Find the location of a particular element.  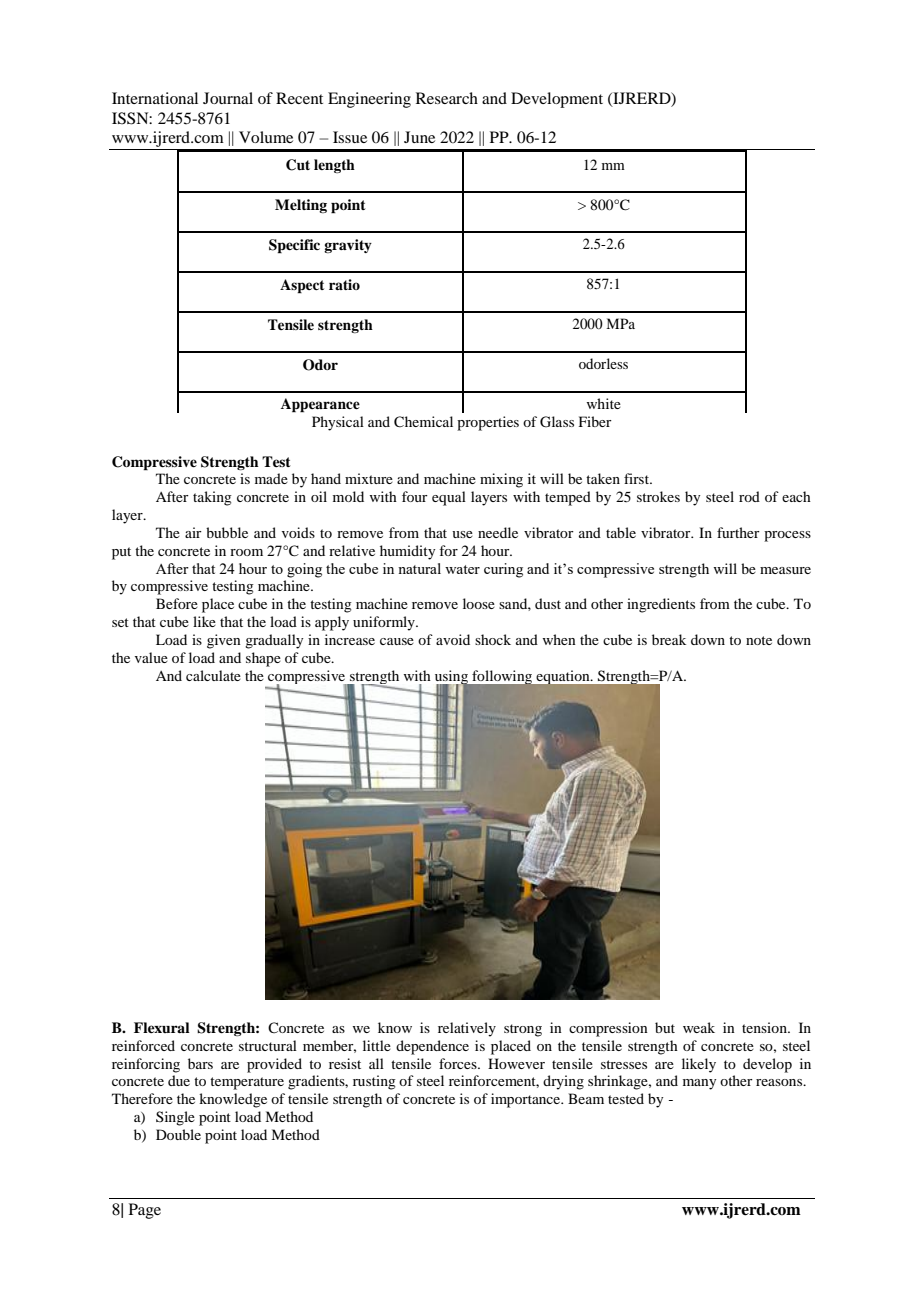

Journal is located at coordinates (228, 98).
